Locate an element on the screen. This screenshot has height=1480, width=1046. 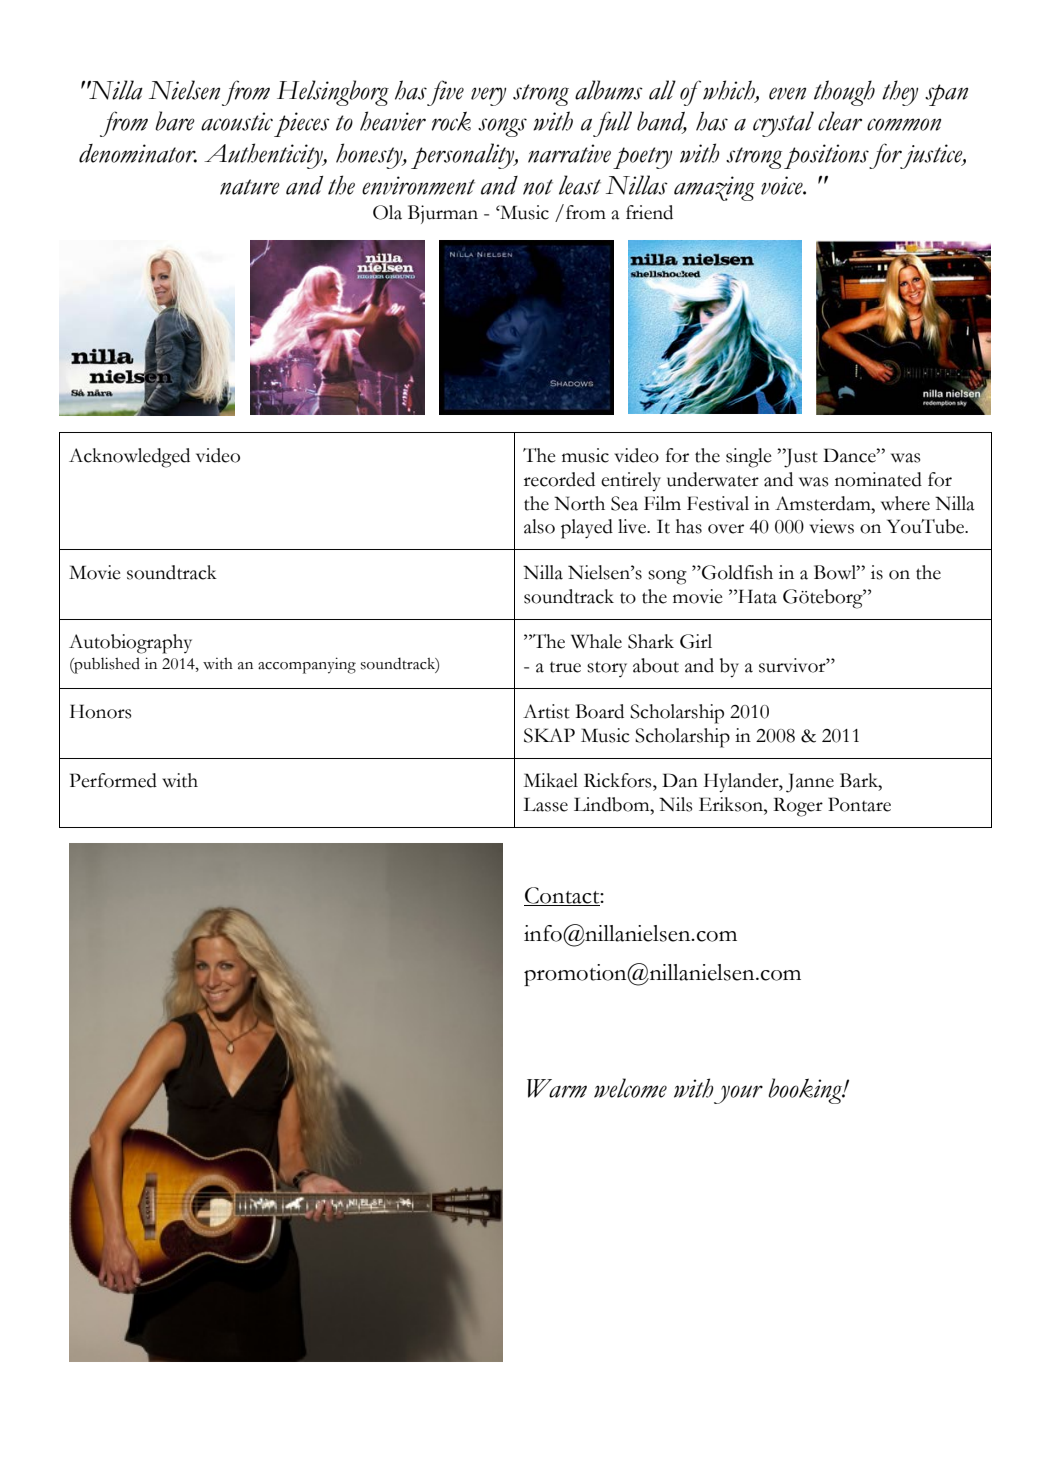
very is located at coordinates (489, 96).
